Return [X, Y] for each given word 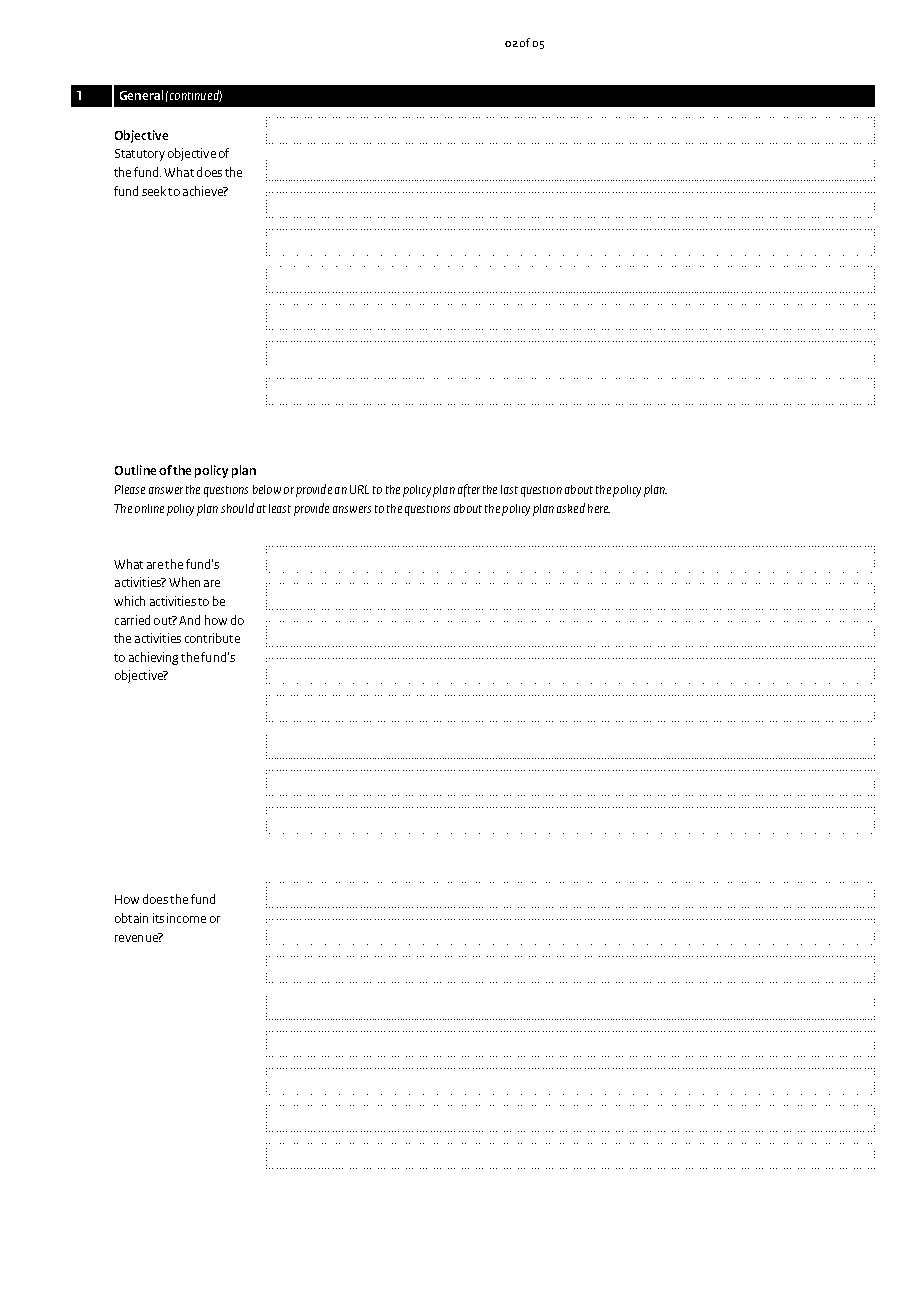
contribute [212, 638]
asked [571, 508]
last [509, 489]
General [141, 95]
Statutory [140, 155]
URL [359, 489]
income [186, 918]
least [280, 508]
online [149, 508]
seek [154, 191]
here [599, 508]
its [158, 918]
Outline [135, 470]
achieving [153, 658]
